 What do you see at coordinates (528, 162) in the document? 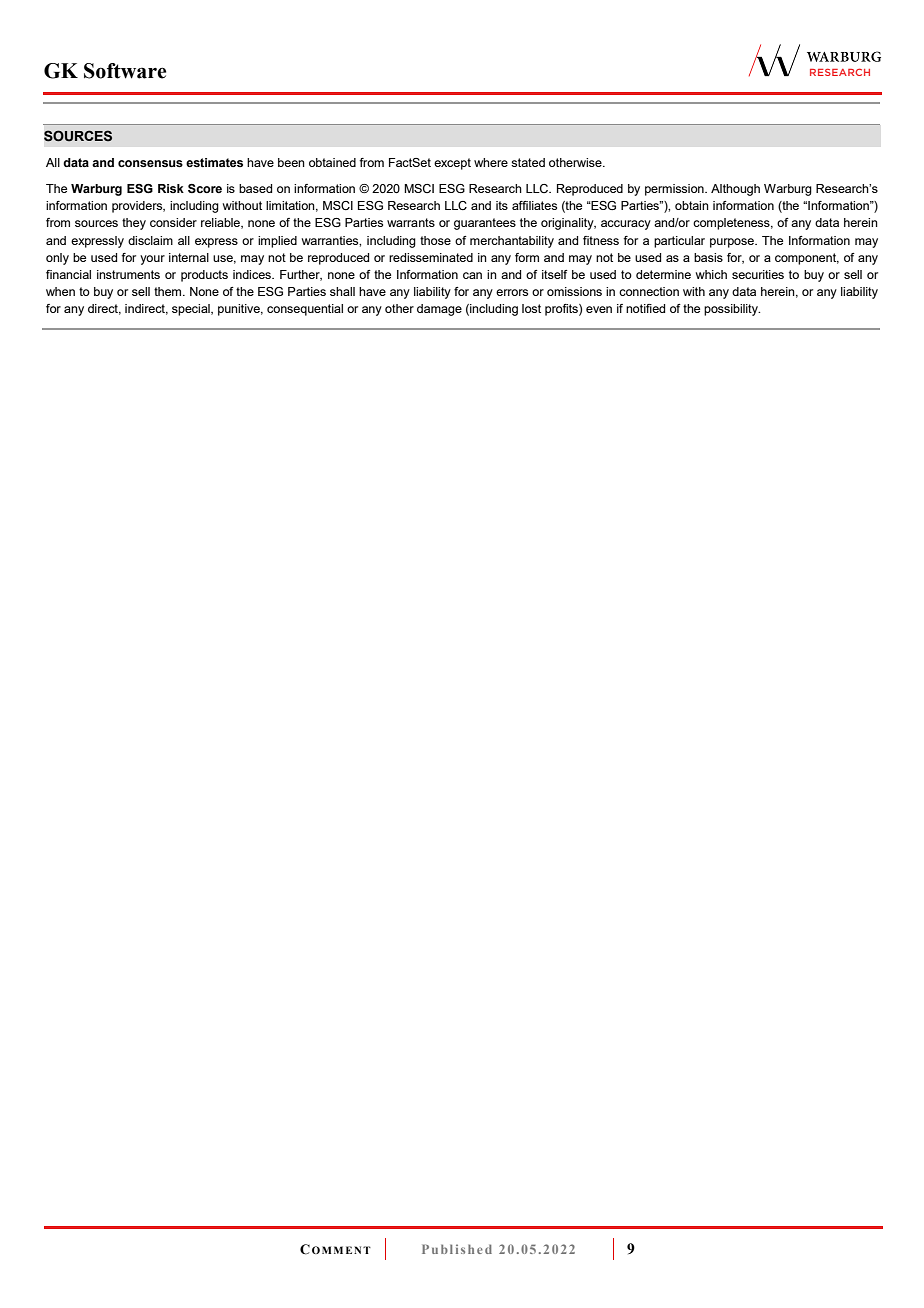
I see `stated` at bounding box center [528, 162].
